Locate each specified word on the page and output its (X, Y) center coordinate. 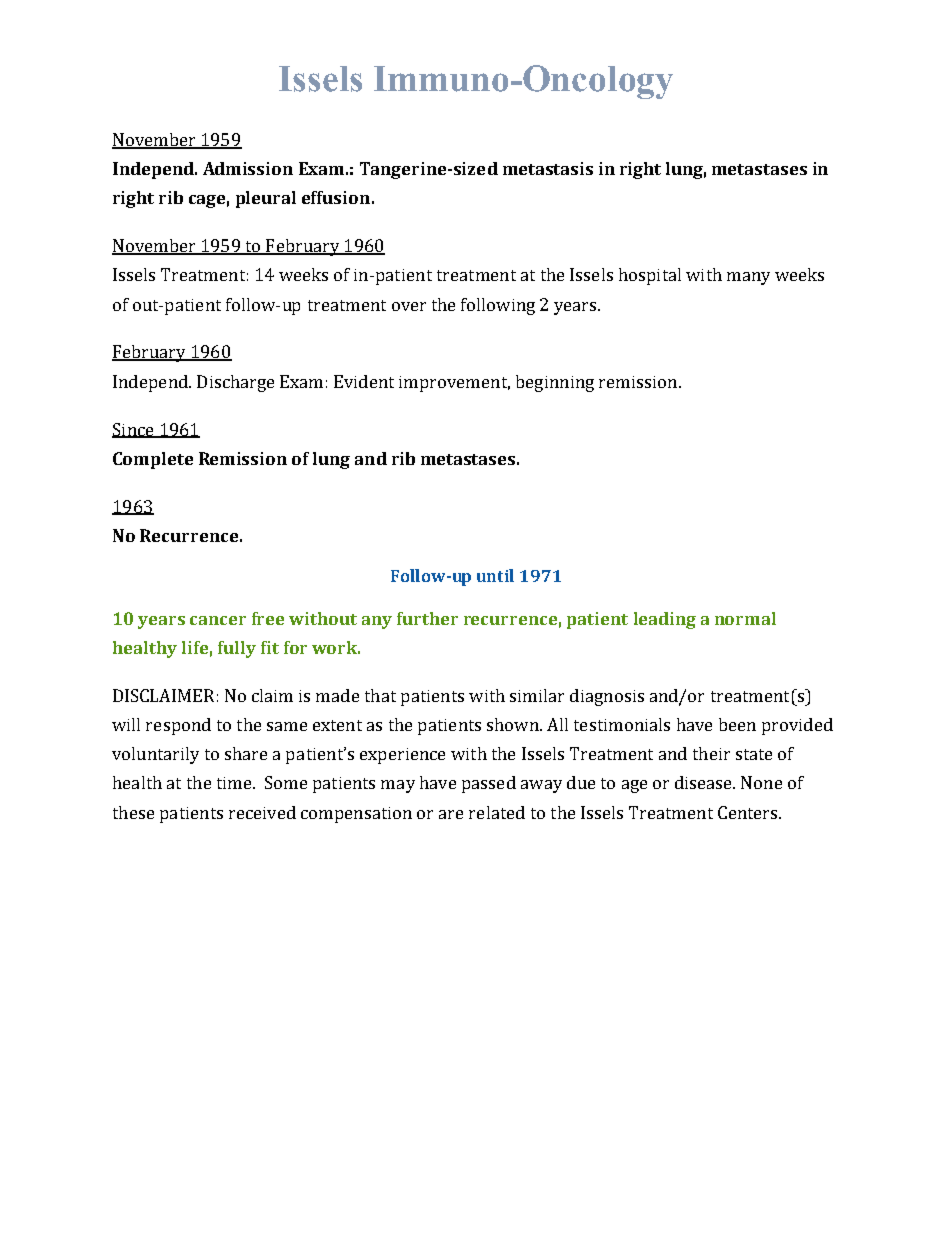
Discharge (235, 383)
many (748, 278)
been (737, 724)
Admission (248, 168)
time (235, 783)
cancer (218, 620)
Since (134, 430)
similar (537, 695)
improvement (454, 384)
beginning (555, 383)
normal (745, 618)
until (495, 575)
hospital (650, 276)
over (409, 306)
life (195, 647)
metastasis (548, 168)
